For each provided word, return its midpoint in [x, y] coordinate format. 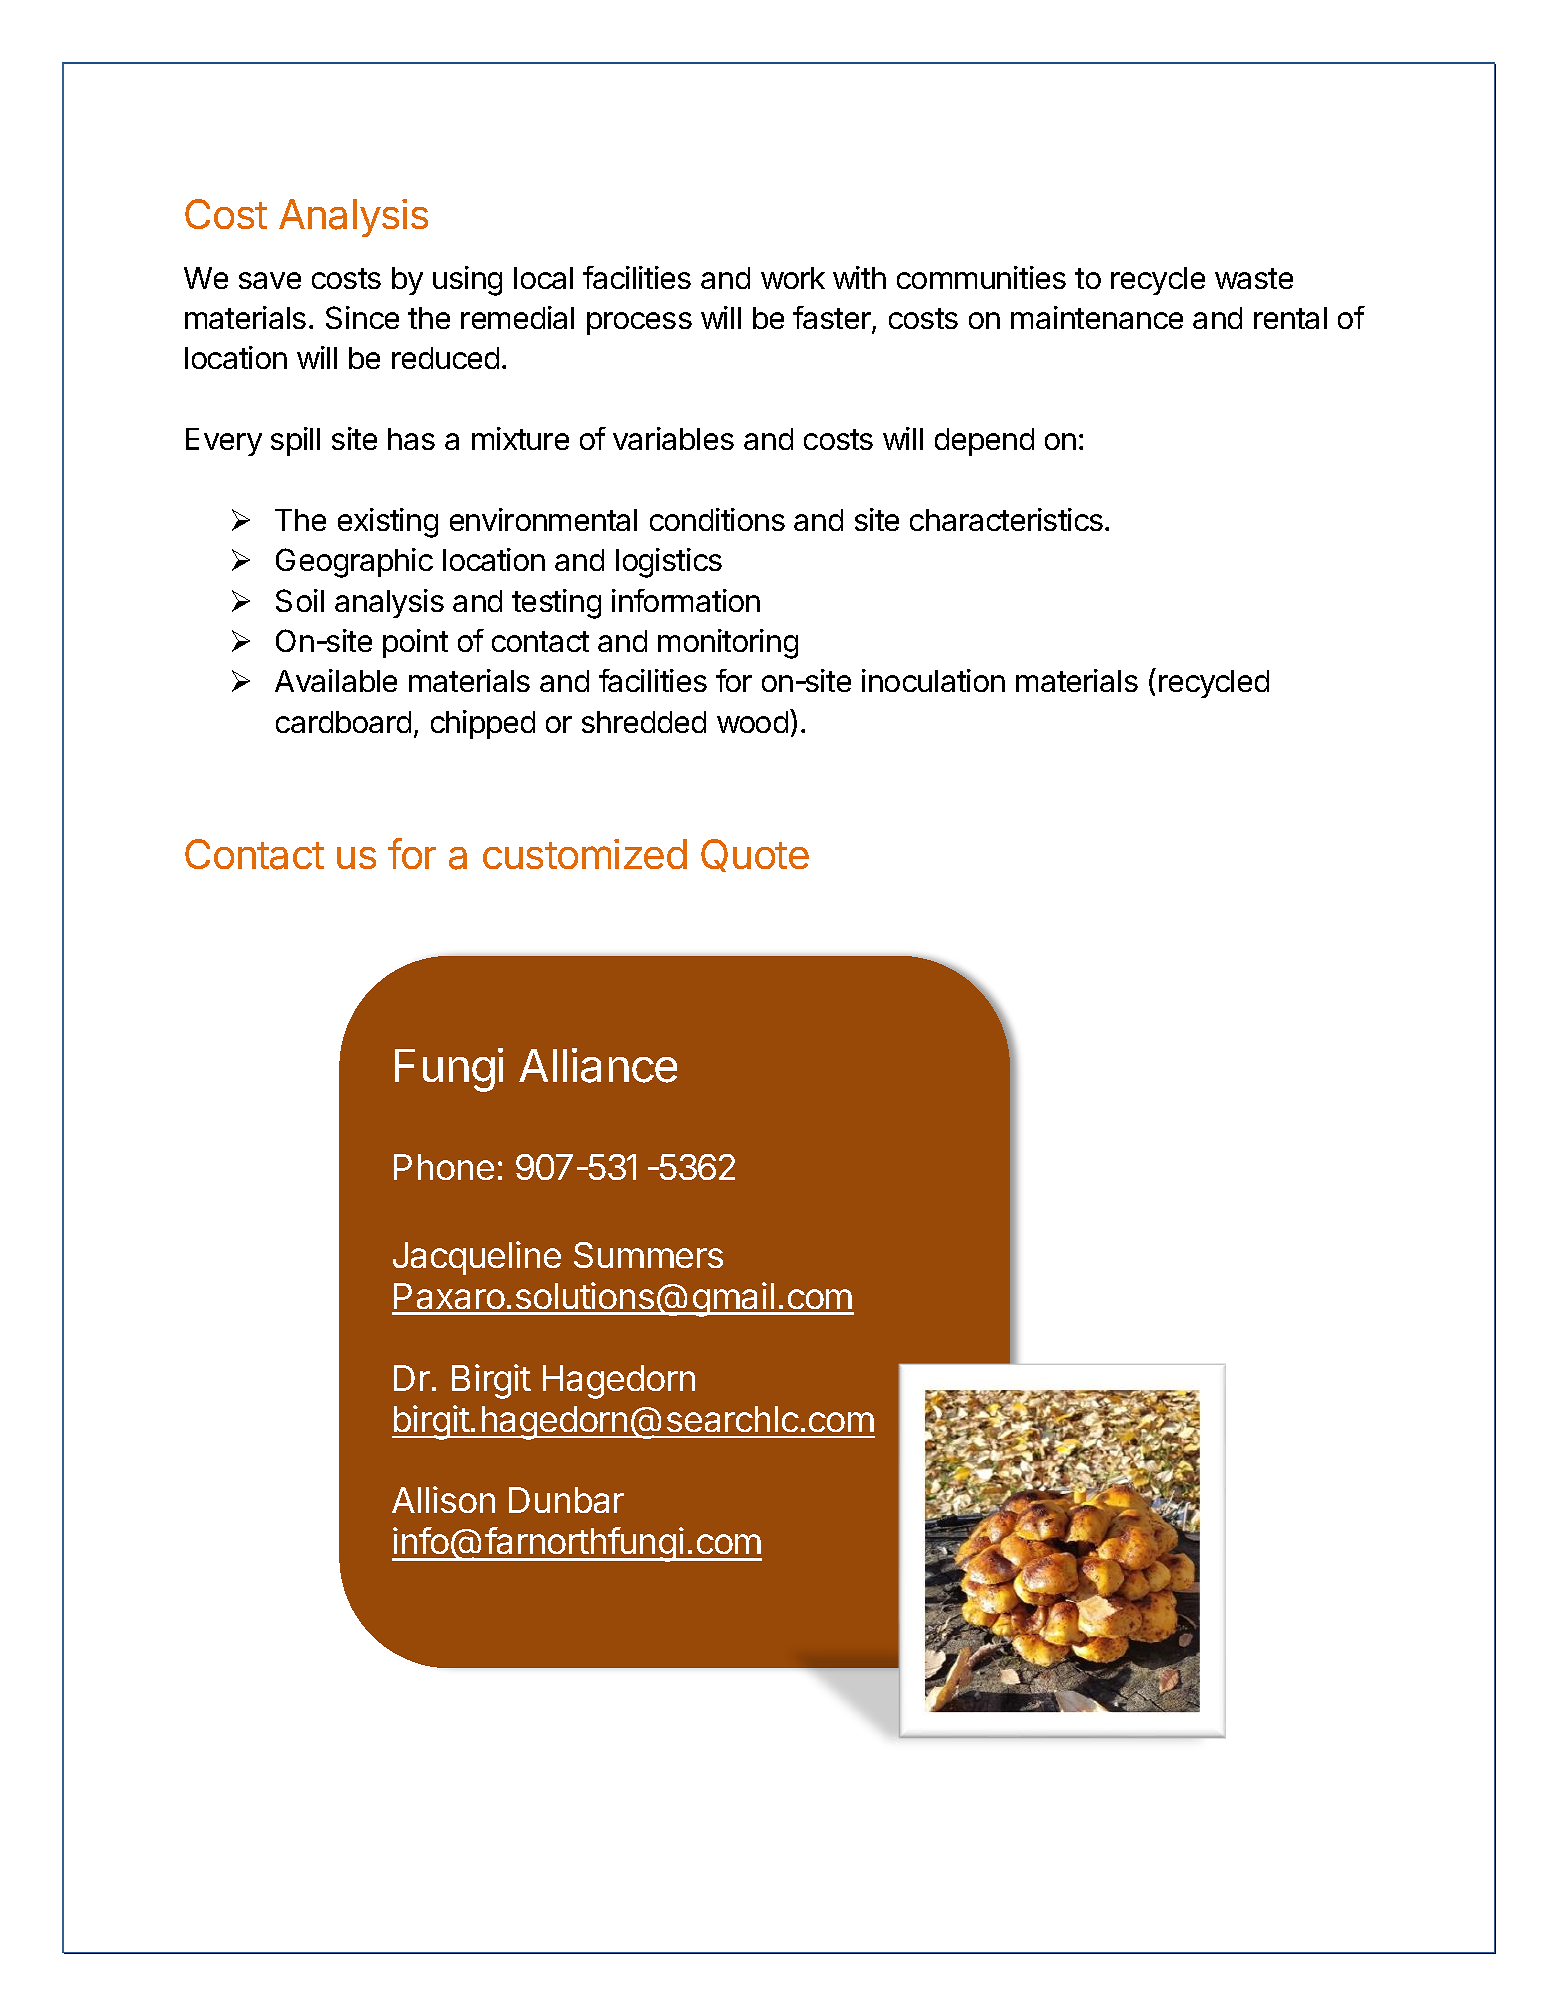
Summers [648, 1255]
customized [585, 854]
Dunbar [566, 1500]
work [793, 278]
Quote [755, 855]
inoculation [933, 680]
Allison [443, 1499]
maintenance [1097, 317]
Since [362, 317]
